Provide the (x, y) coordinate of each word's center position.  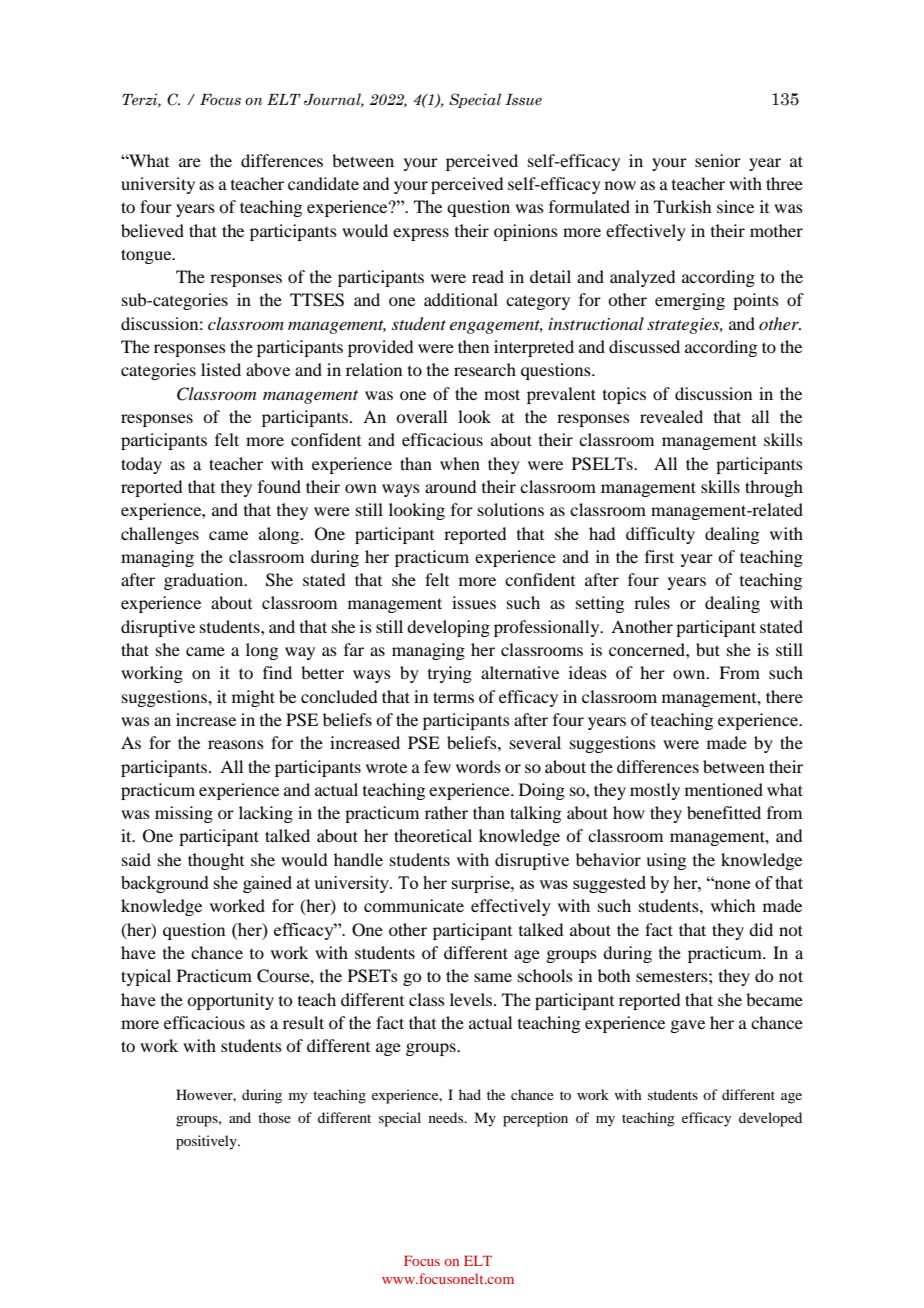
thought (216, 861)
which (733, 905)
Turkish (682, 206)
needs (447, 1117)
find (277, 672)
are (190, 162)
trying (450, 674)
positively (207, 1142)
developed (770, 1119)
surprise (482, 884)
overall (421, 416)
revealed (671, 416)
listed (221, 369)
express (421, 234)
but (708, 649)
